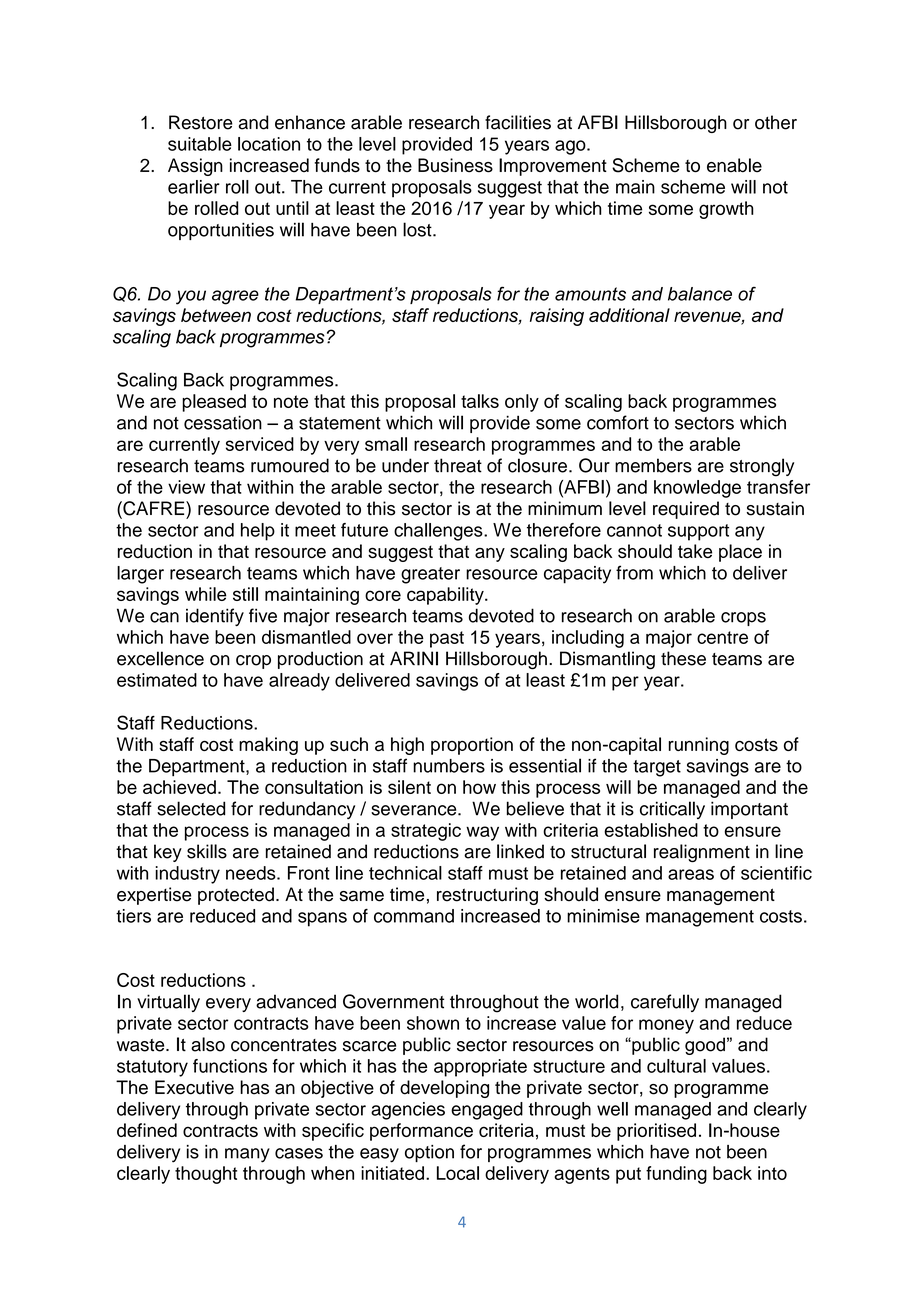 The height and width of the screenshot is (1308, 924). Describe the element at coordinates (447, 639) in the screenshot. I see `past` at that location.
